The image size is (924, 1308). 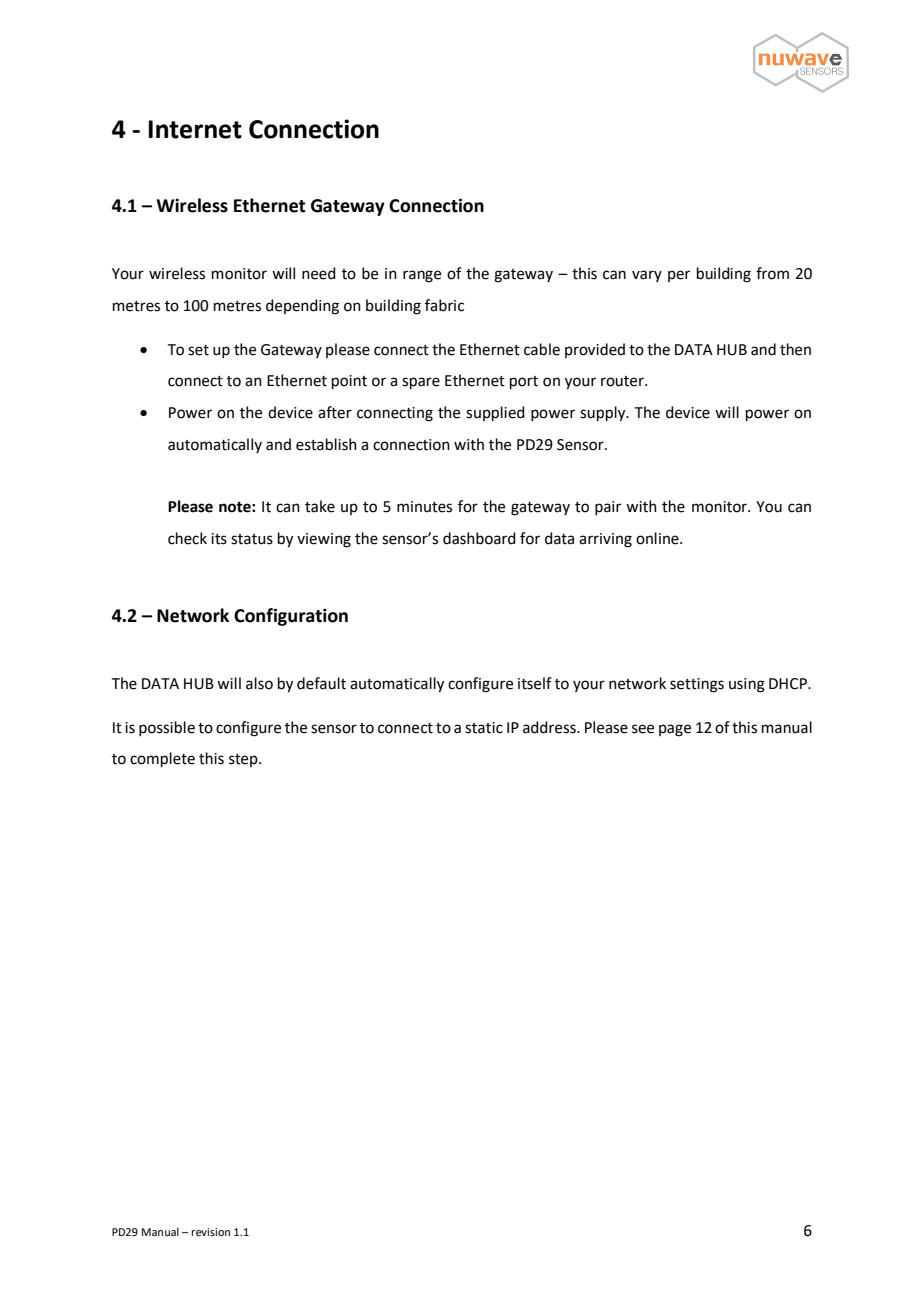 I want to click on step, so click(x=244, y=760).
